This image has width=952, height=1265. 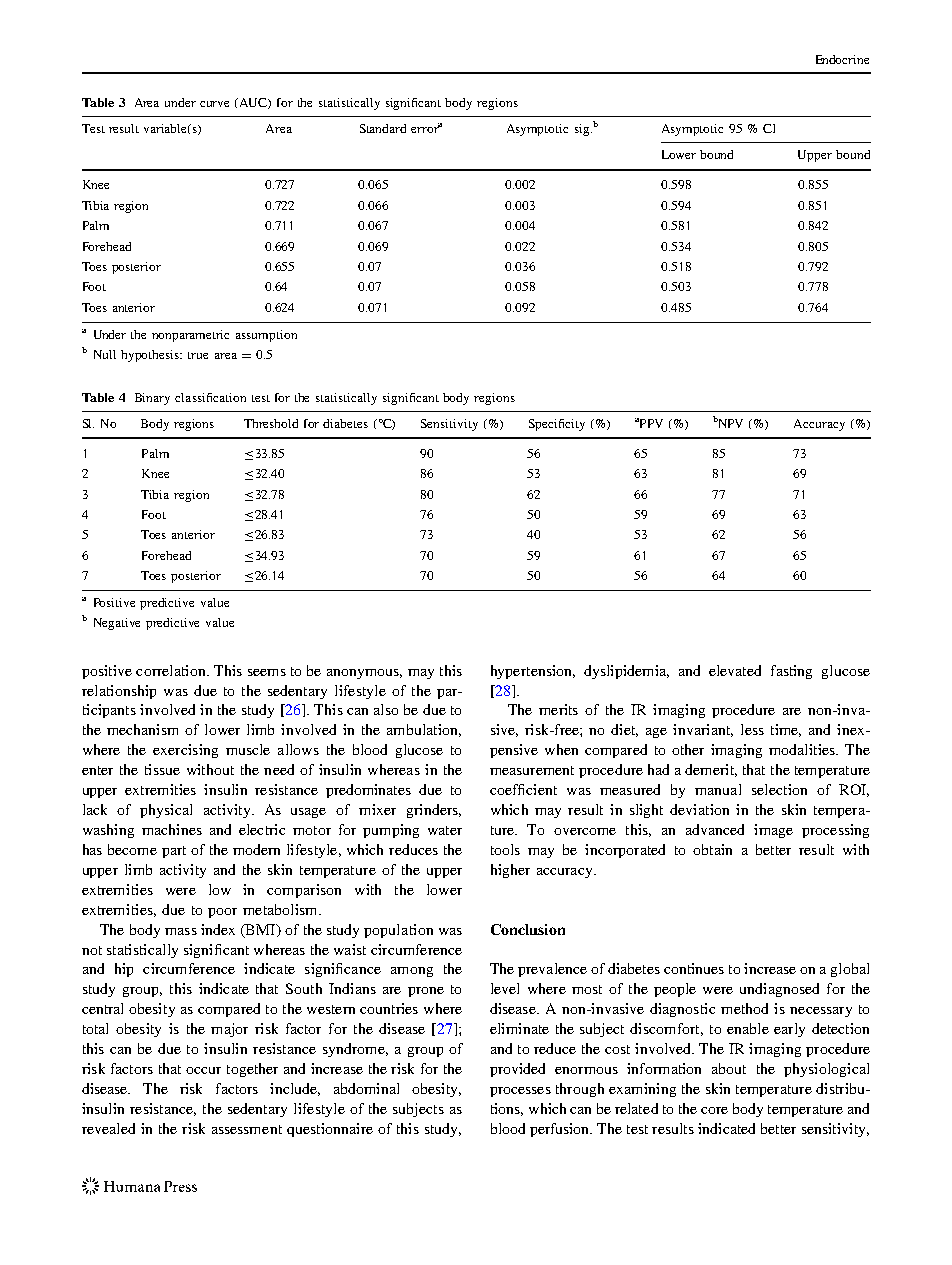 I want to click on Negative, so click(x=117, y=624).
